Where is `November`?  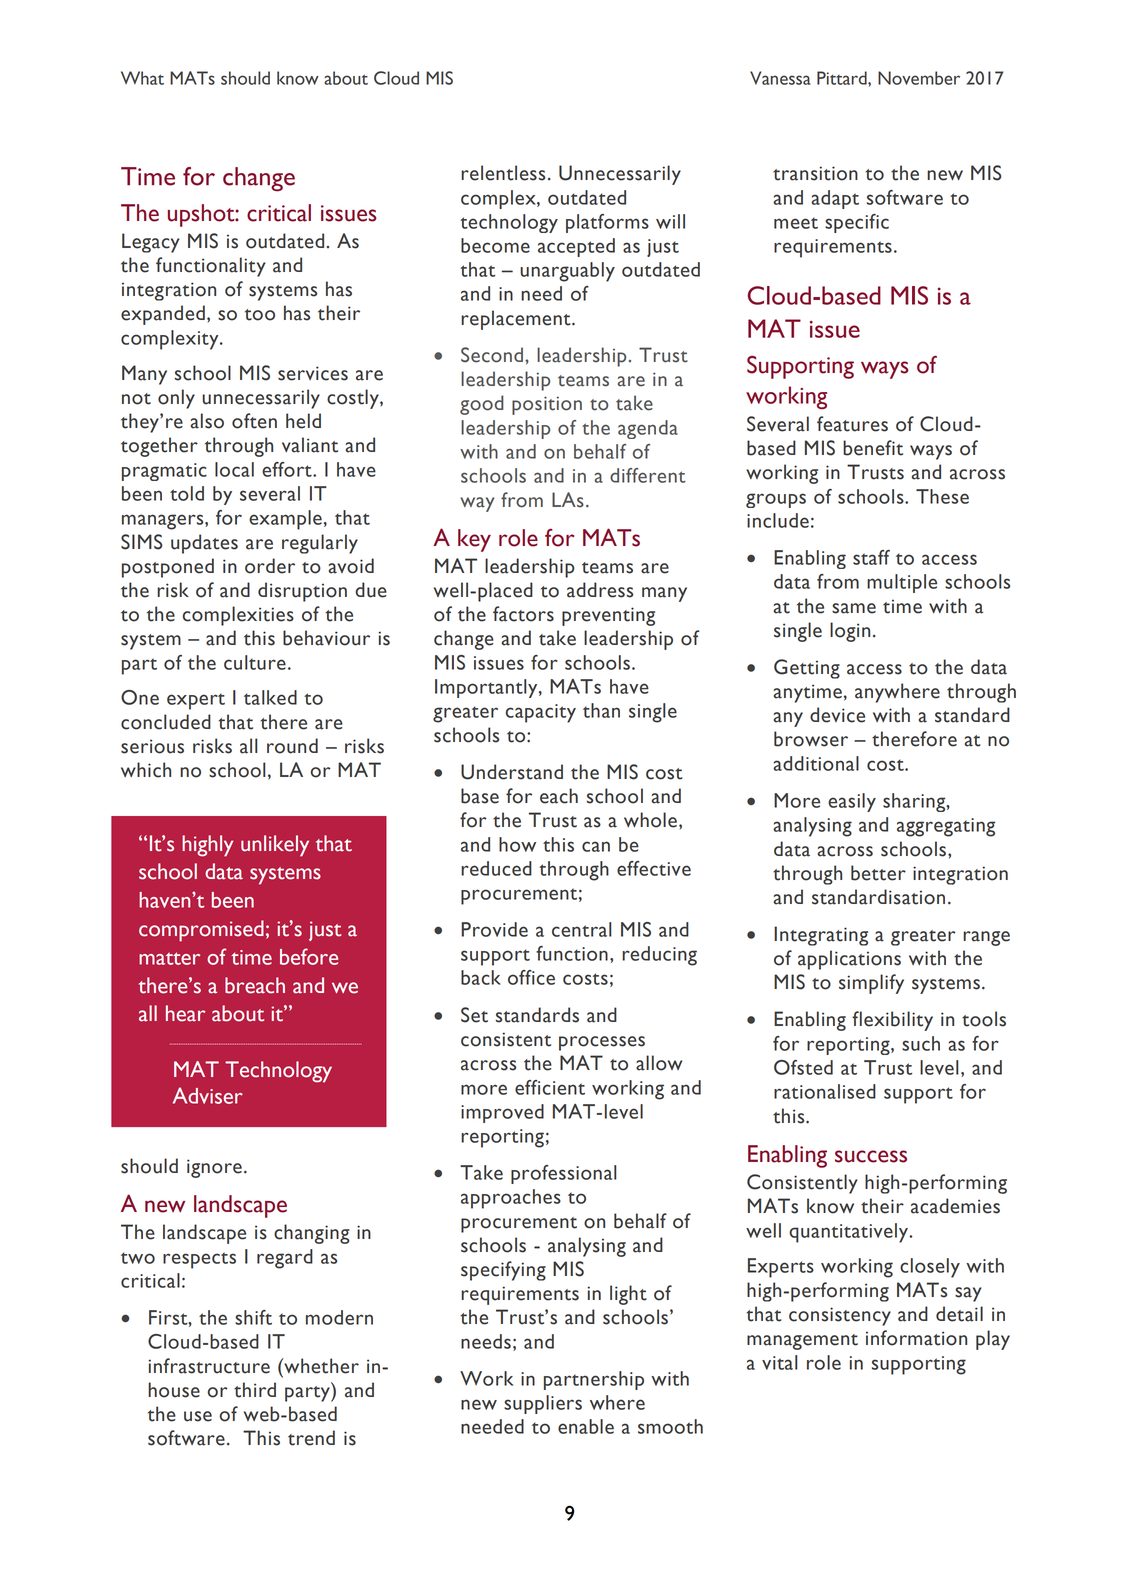 November is located at coordinates (919, 78).
